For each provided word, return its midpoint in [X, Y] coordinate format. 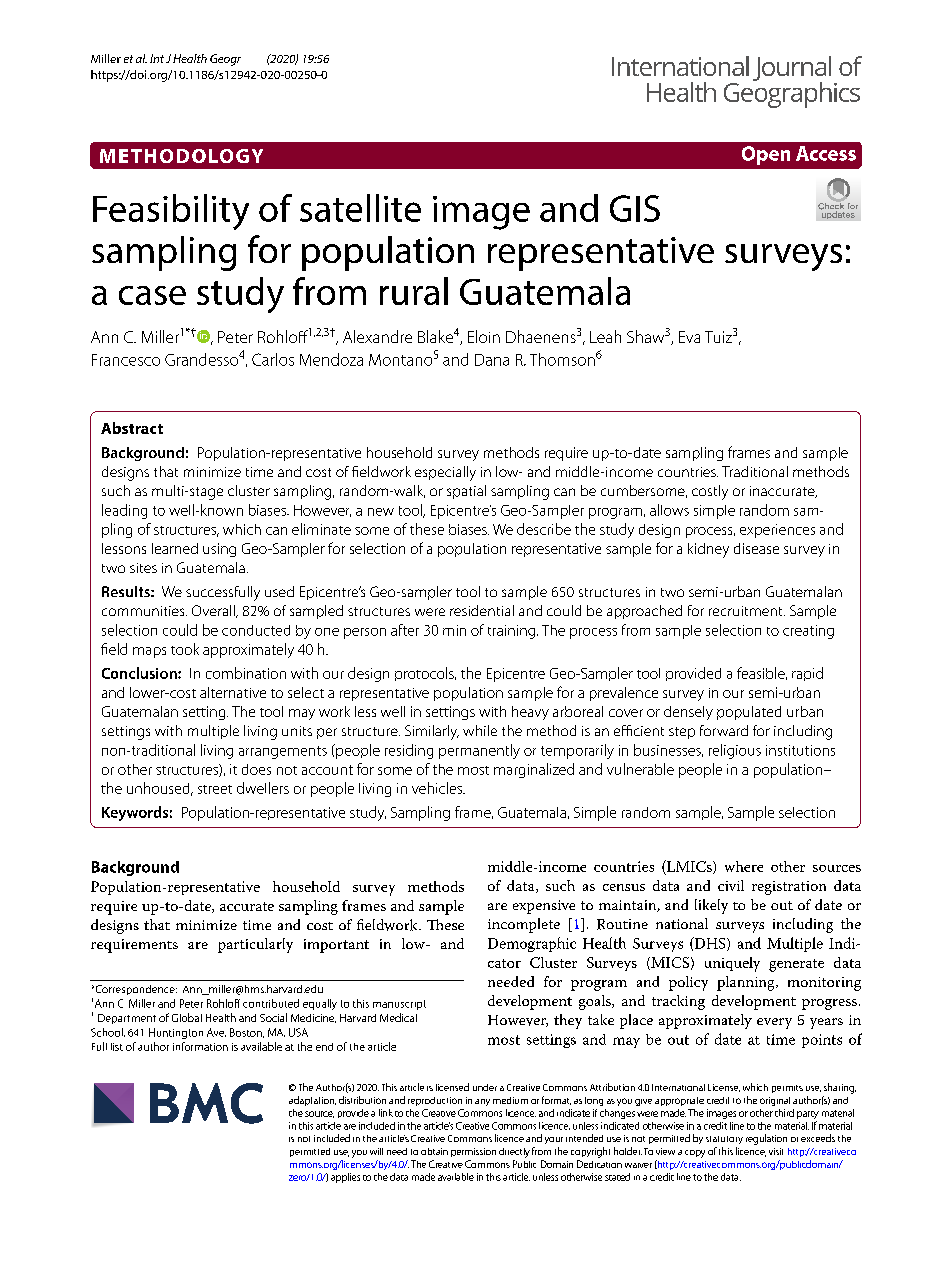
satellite [360, 208]
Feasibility [171, 212]
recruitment [747, 611]
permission [473, 1152]
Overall [214, 611]
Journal [792, 69]
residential [482, 610]
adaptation [312, 1101]
